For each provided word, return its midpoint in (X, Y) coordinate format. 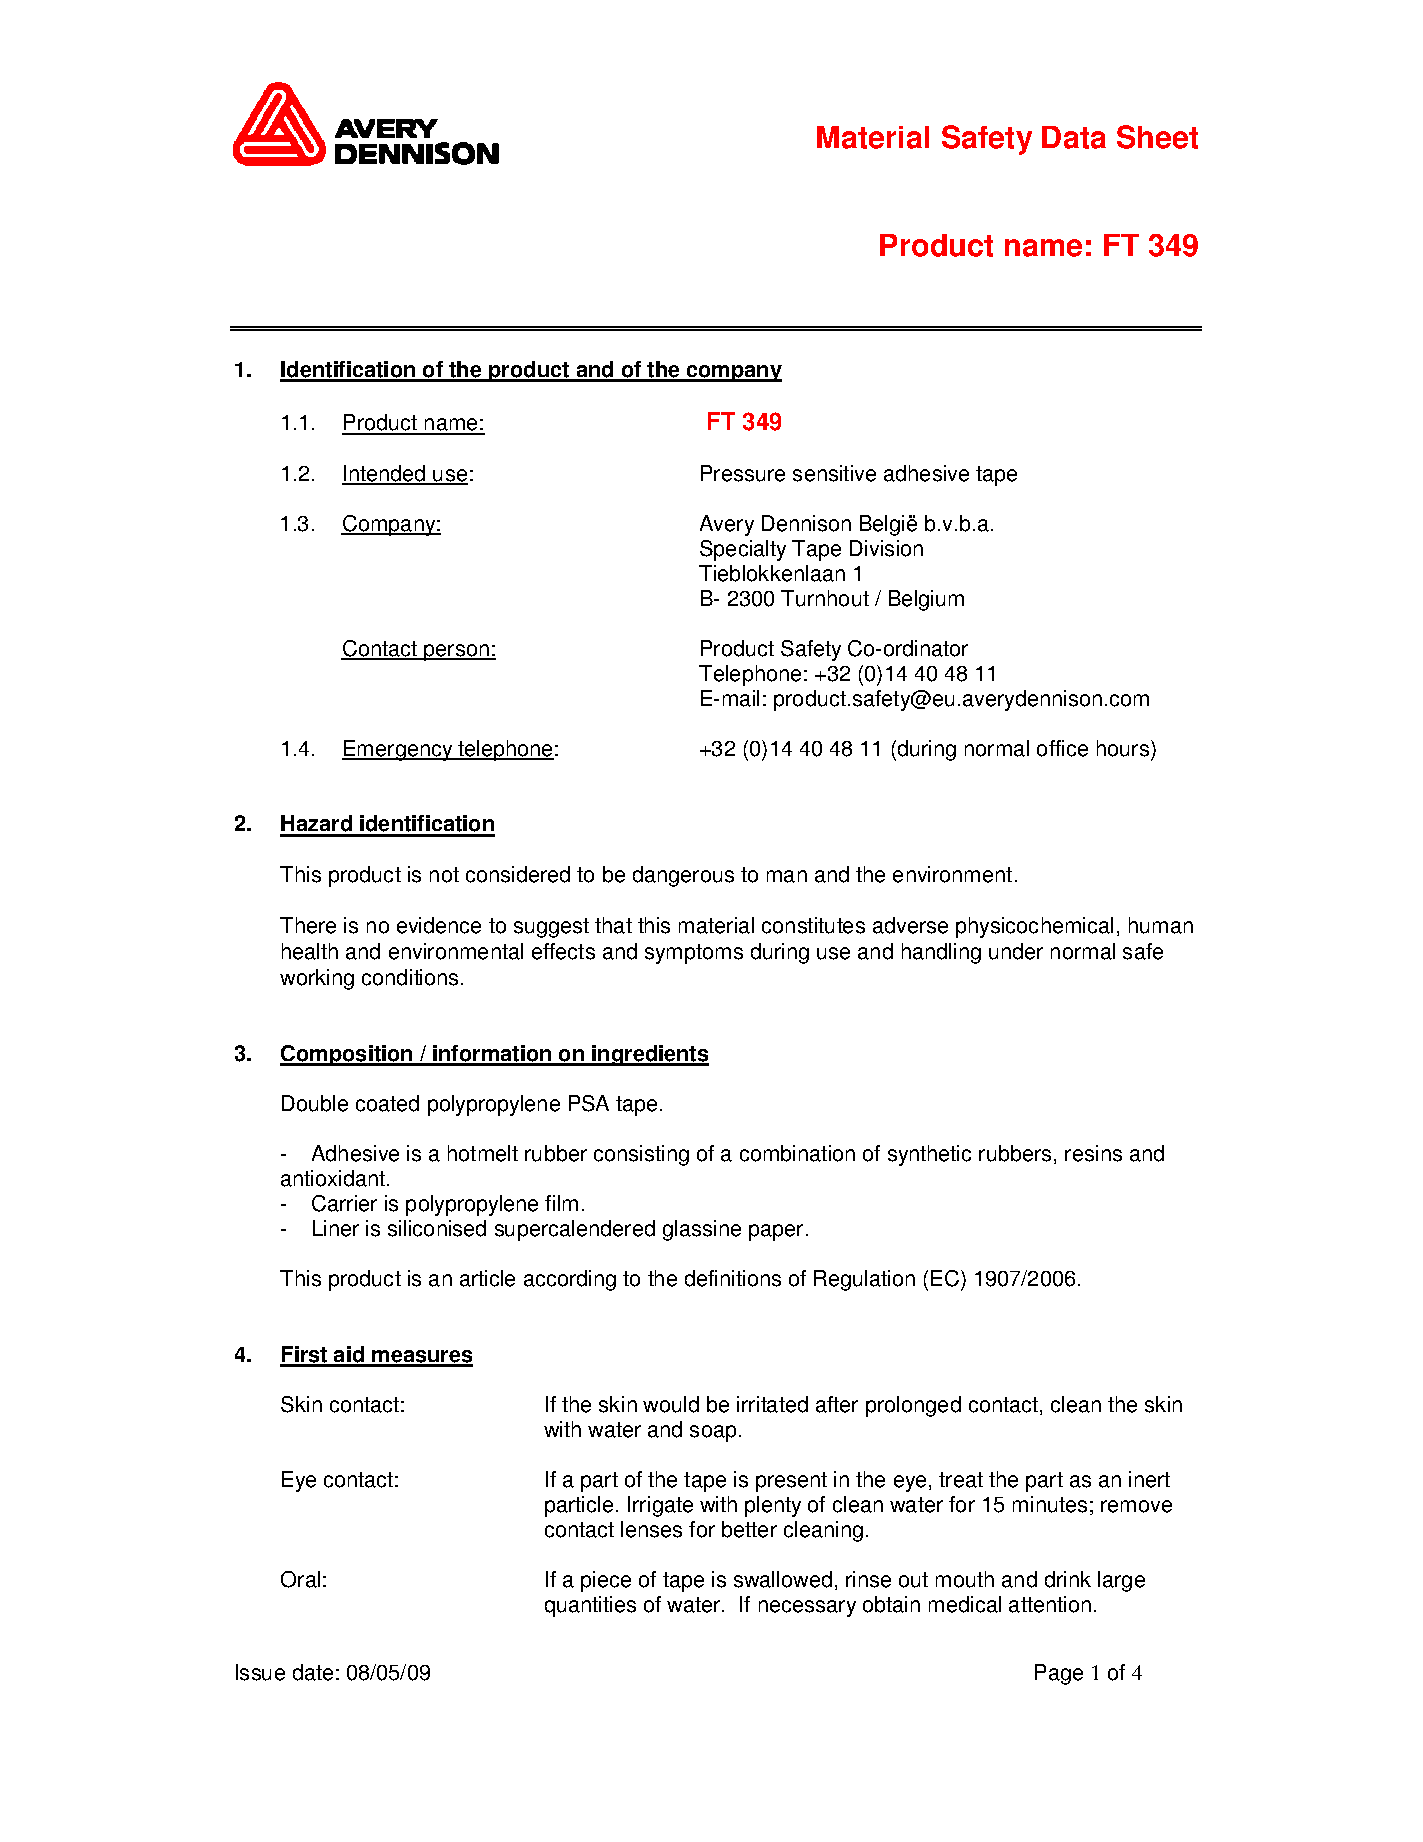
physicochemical (1034, 927)
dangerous (683, 876)
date (313, 1672)
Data (1074, 137)
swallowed (783, 1579)
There (308, 925)
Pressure (743, 473)
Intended (385, 474)
